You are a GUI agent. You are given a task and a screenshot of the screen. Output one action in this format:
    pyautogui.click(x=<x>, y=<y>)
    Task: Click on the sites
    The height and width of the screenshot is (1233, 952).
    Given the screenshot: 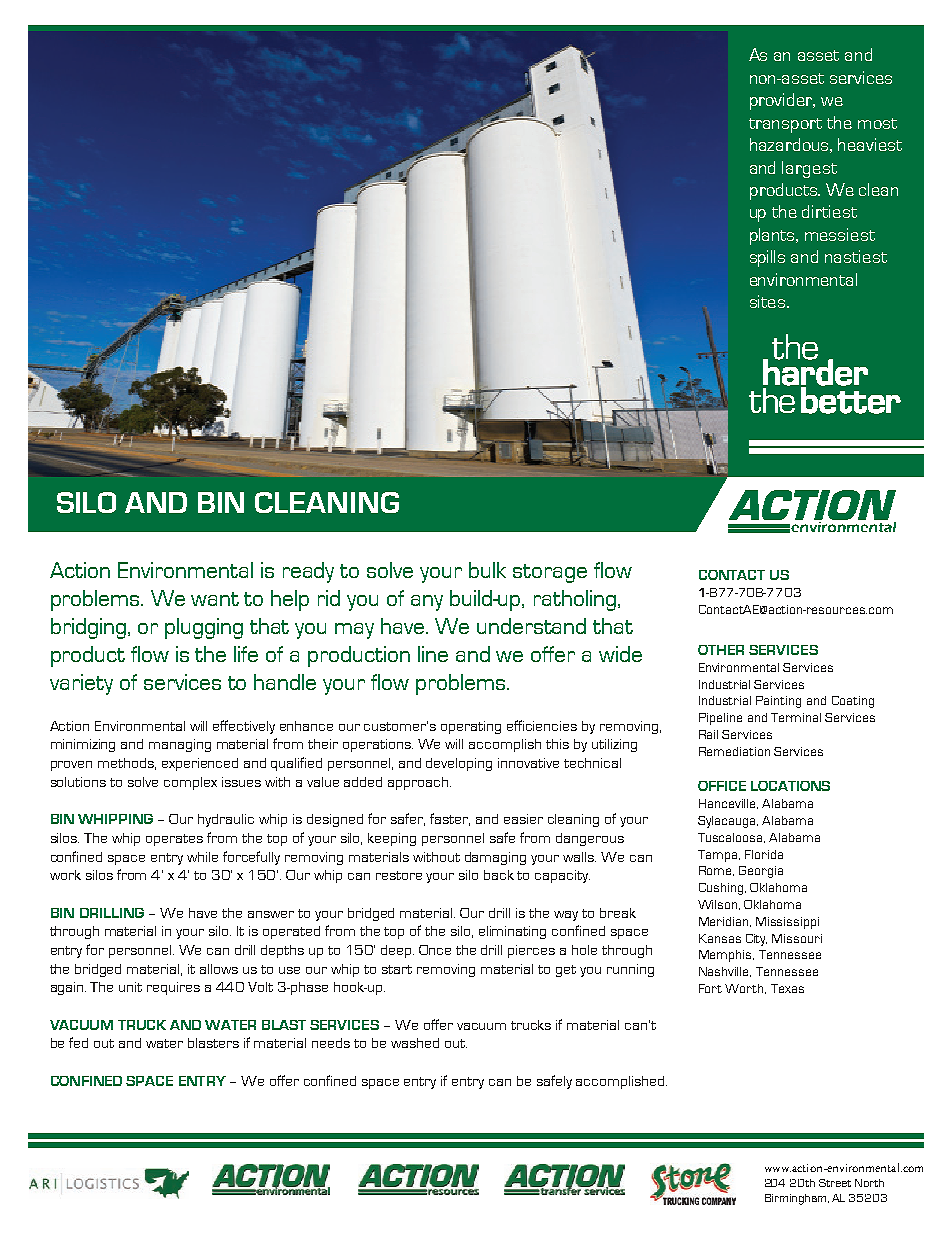 What is the action you would take?
    pyautogui.click(x=767, y=301)
